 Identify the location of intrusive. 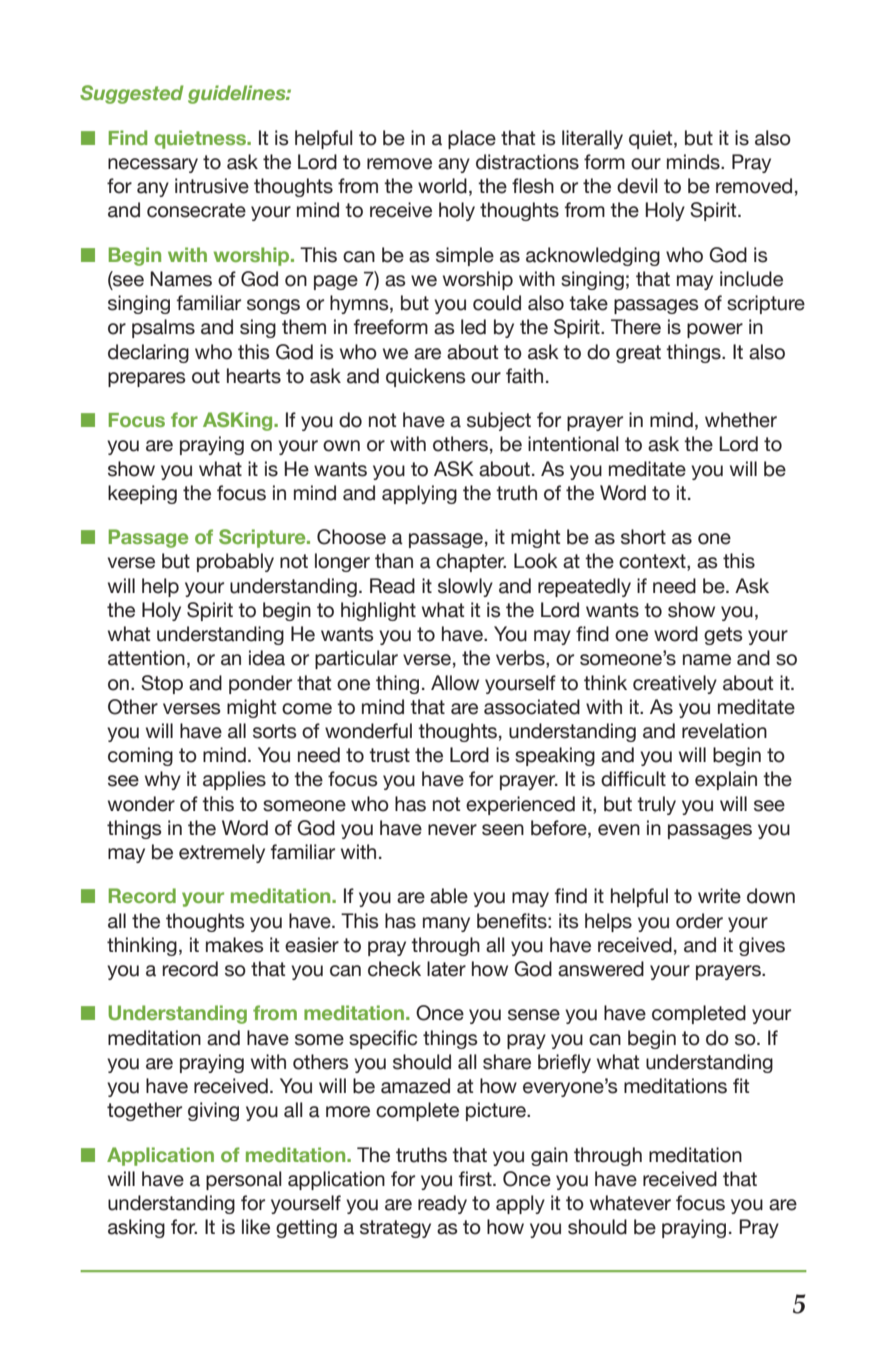
(212, 186).
